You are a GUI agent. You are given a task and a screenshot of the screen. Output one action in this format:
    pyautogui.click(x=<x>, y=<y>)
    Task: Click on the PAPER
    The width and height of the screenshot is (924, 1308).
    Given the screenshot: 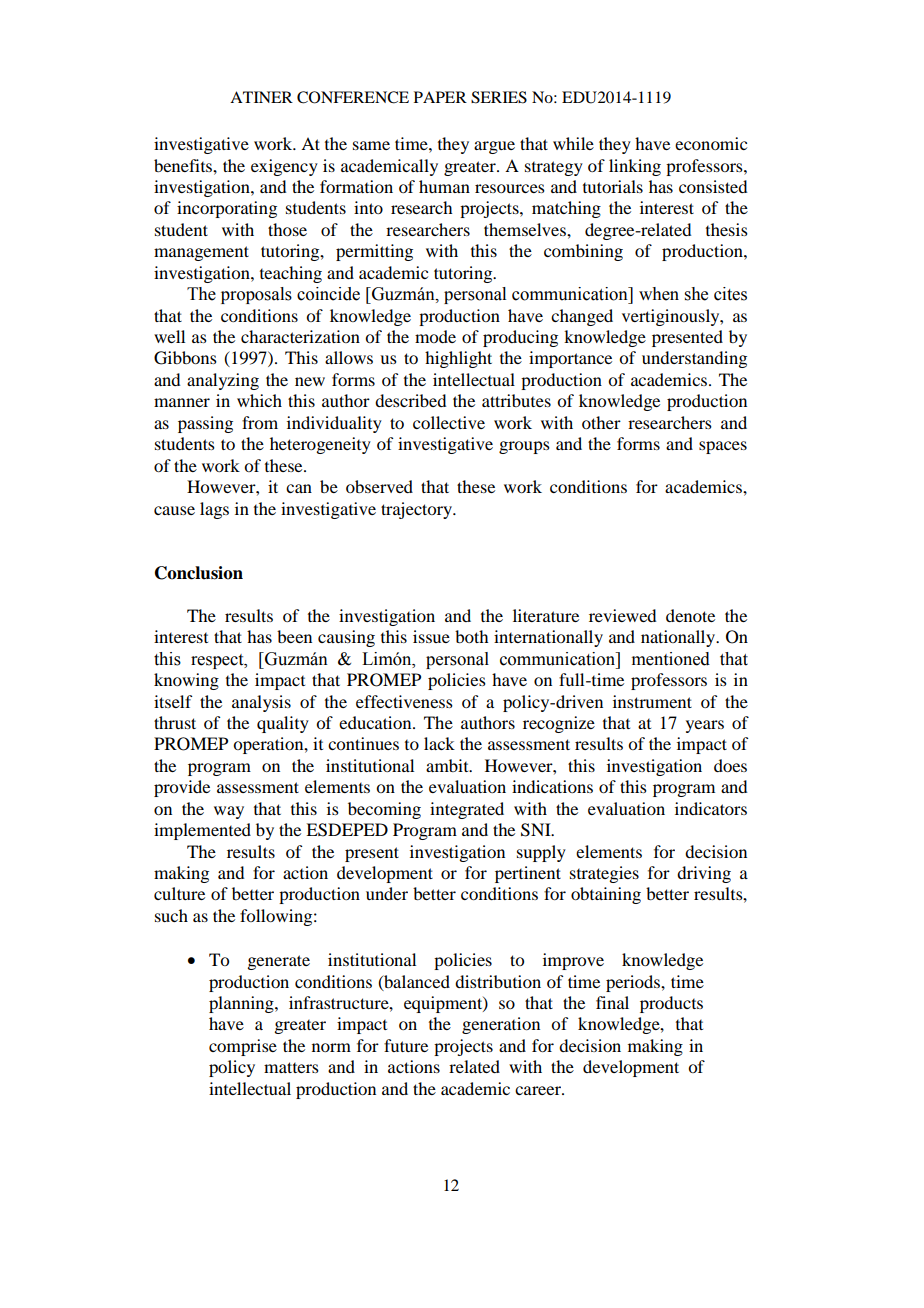 What is the action you would take?
    pyautogui.click(x=440, y=97)
